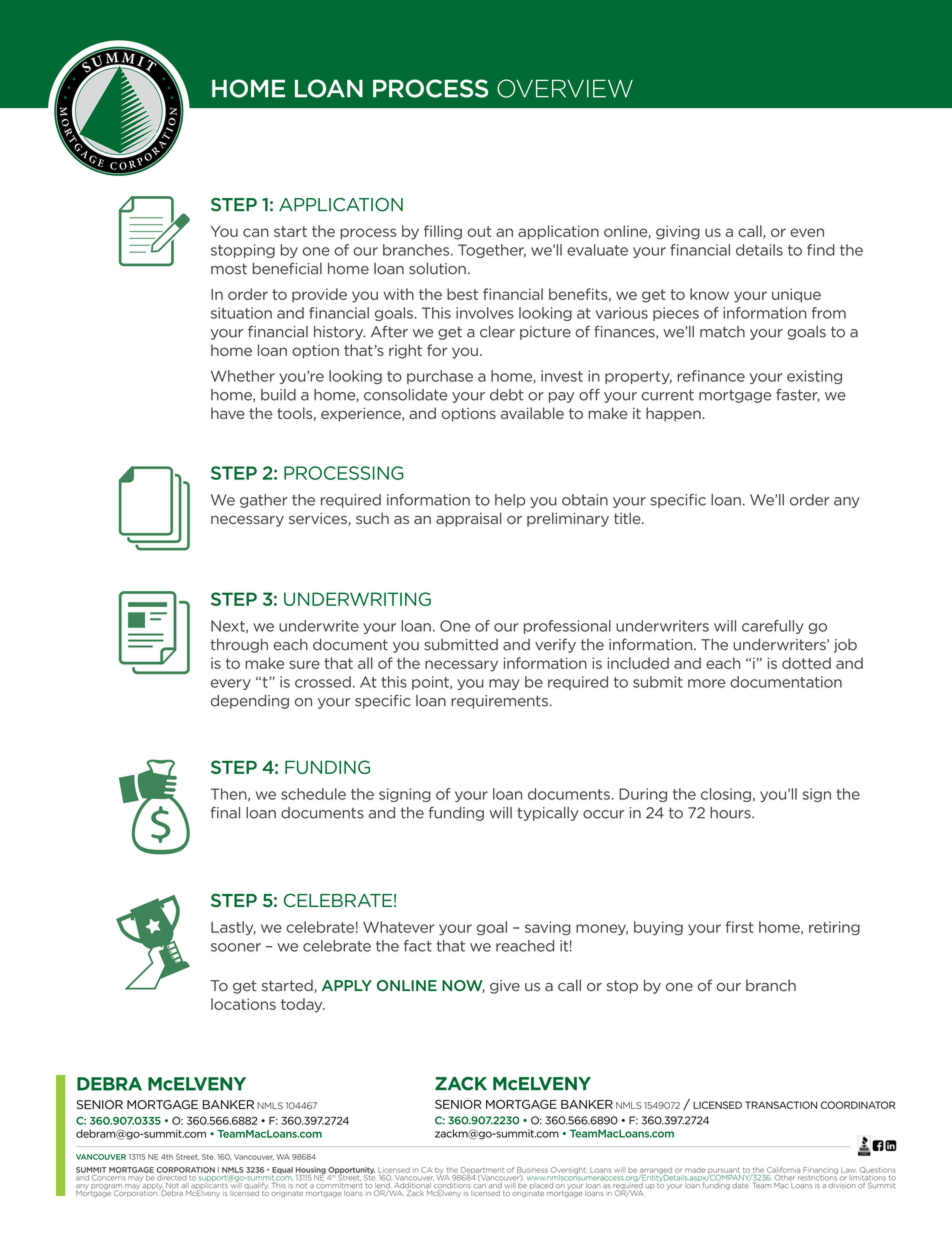 This screenshot has height=1233, width=952. I want to click on most, so click(229, 269).
